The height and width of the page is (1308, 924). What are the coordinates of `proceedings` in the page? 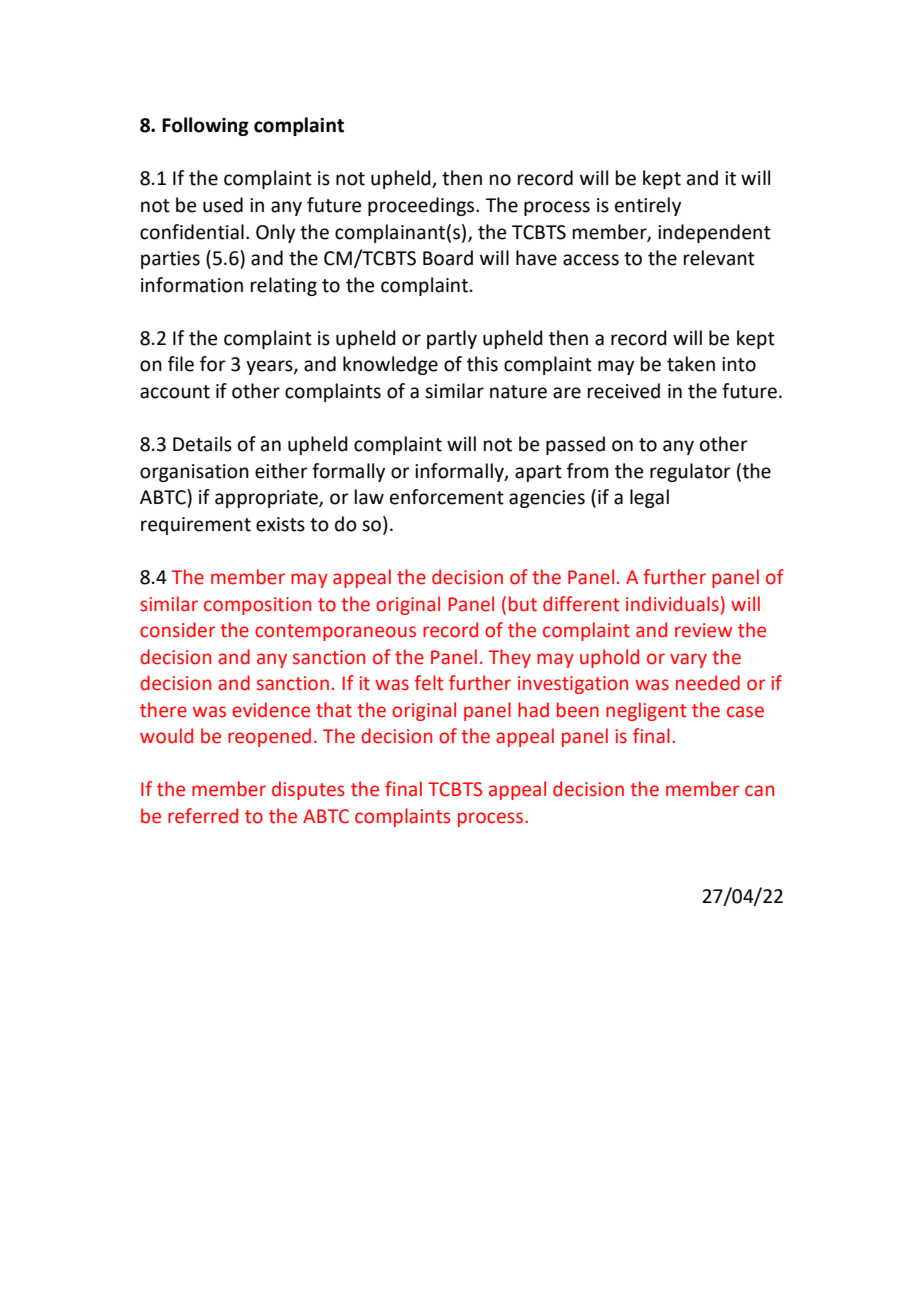 It's located at (422, 206).
